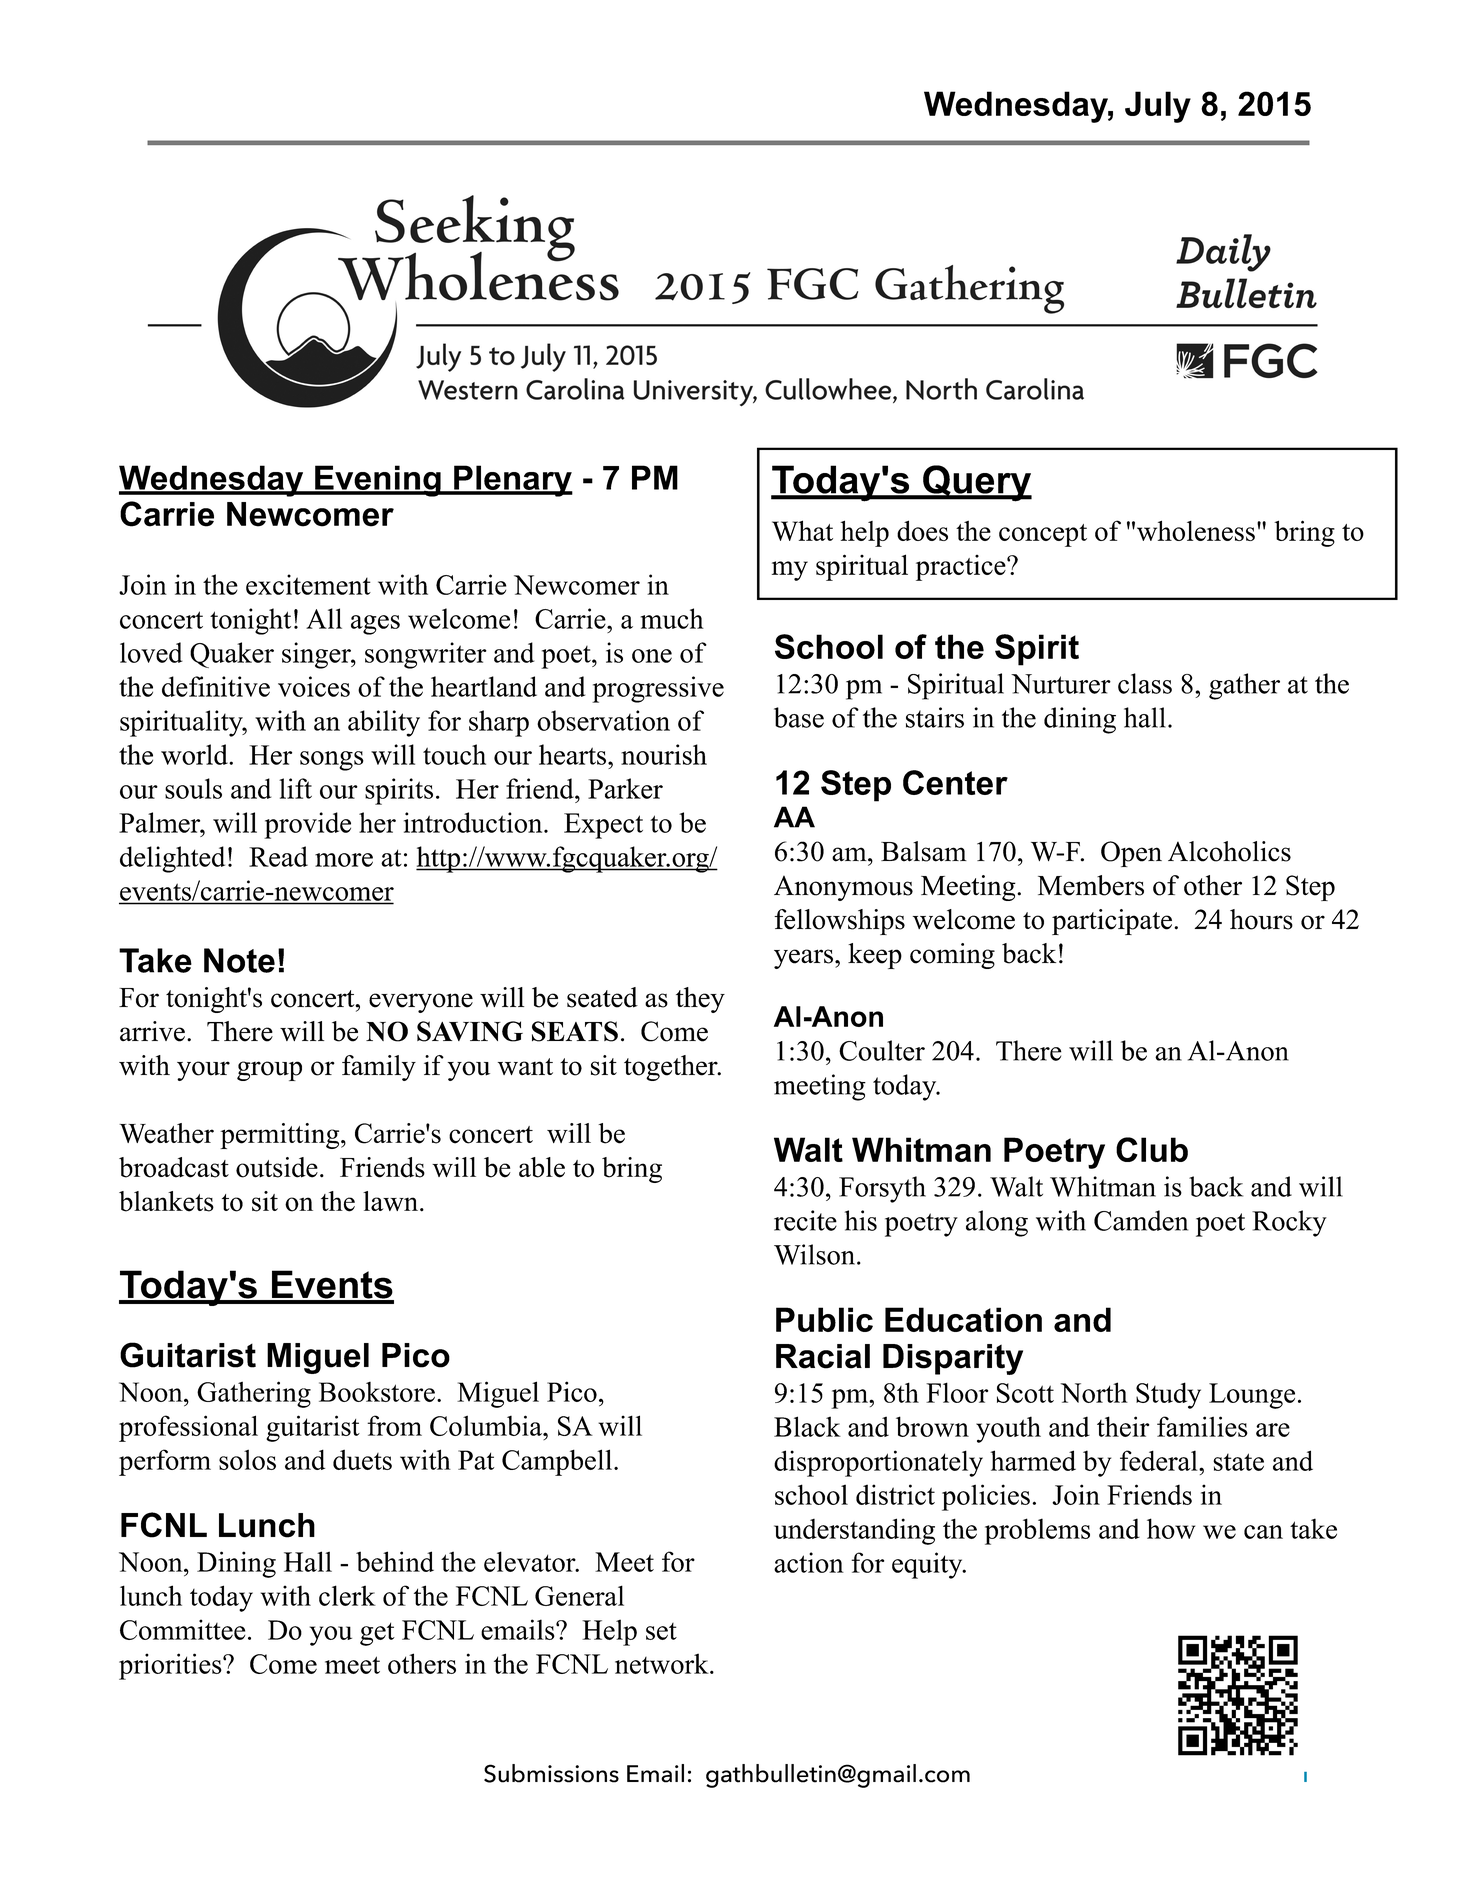  What do you see at coordinates (700, 1000) in the screenshot?
I see `they` at bounding box center [700, 1000].
